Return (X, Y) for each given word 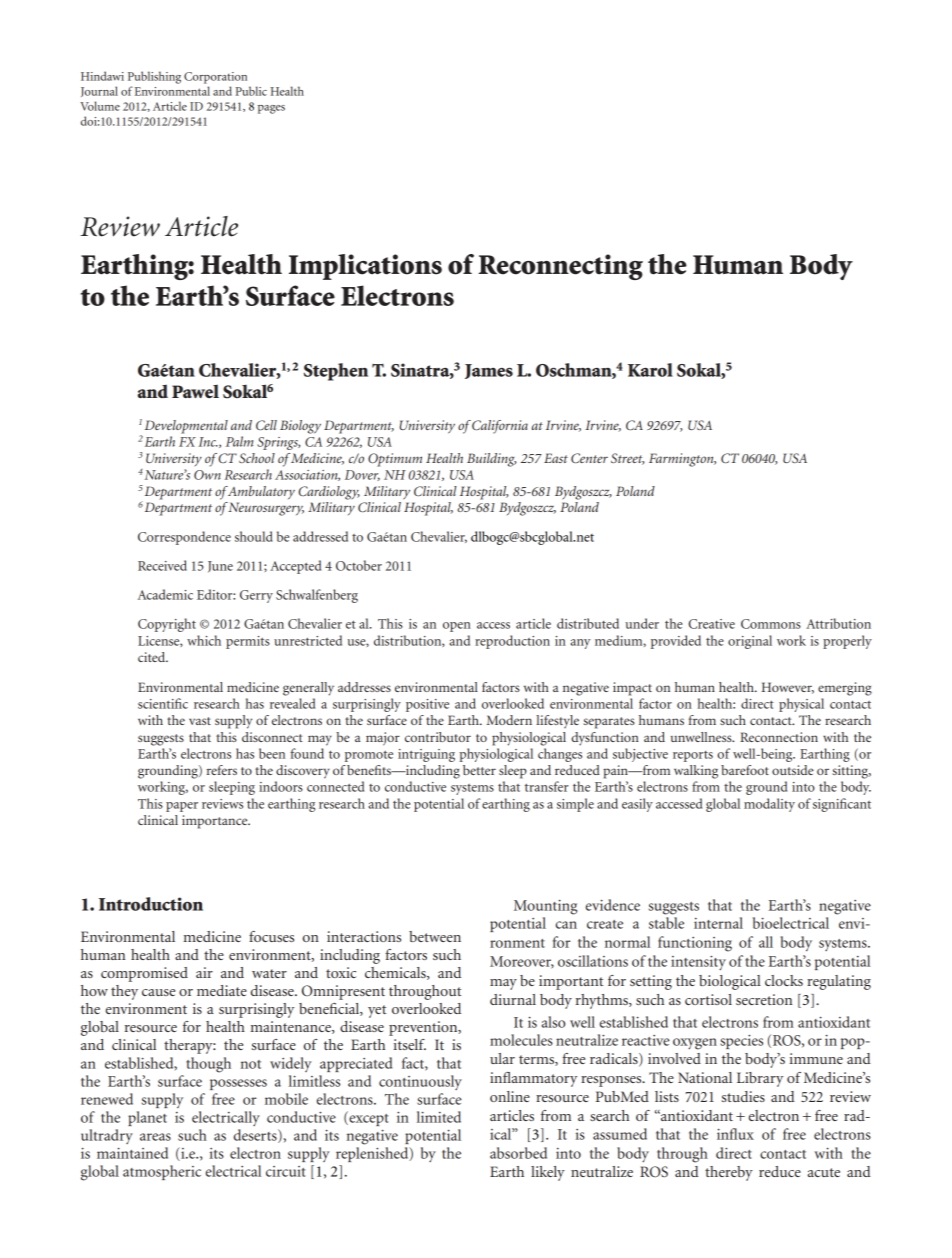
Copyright (167, 625)
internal (718, 923)
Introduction (151, 904)
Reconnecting (560, 267)
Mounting (545, 907)
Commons (771, 624)
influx (735, 1134)
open (457, 627)
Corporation (215, 78)
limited (439, 1117)
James (489, 371)
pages (271, 109)
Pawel (195, 391)
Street (628, 459)
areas (155, 1137)
